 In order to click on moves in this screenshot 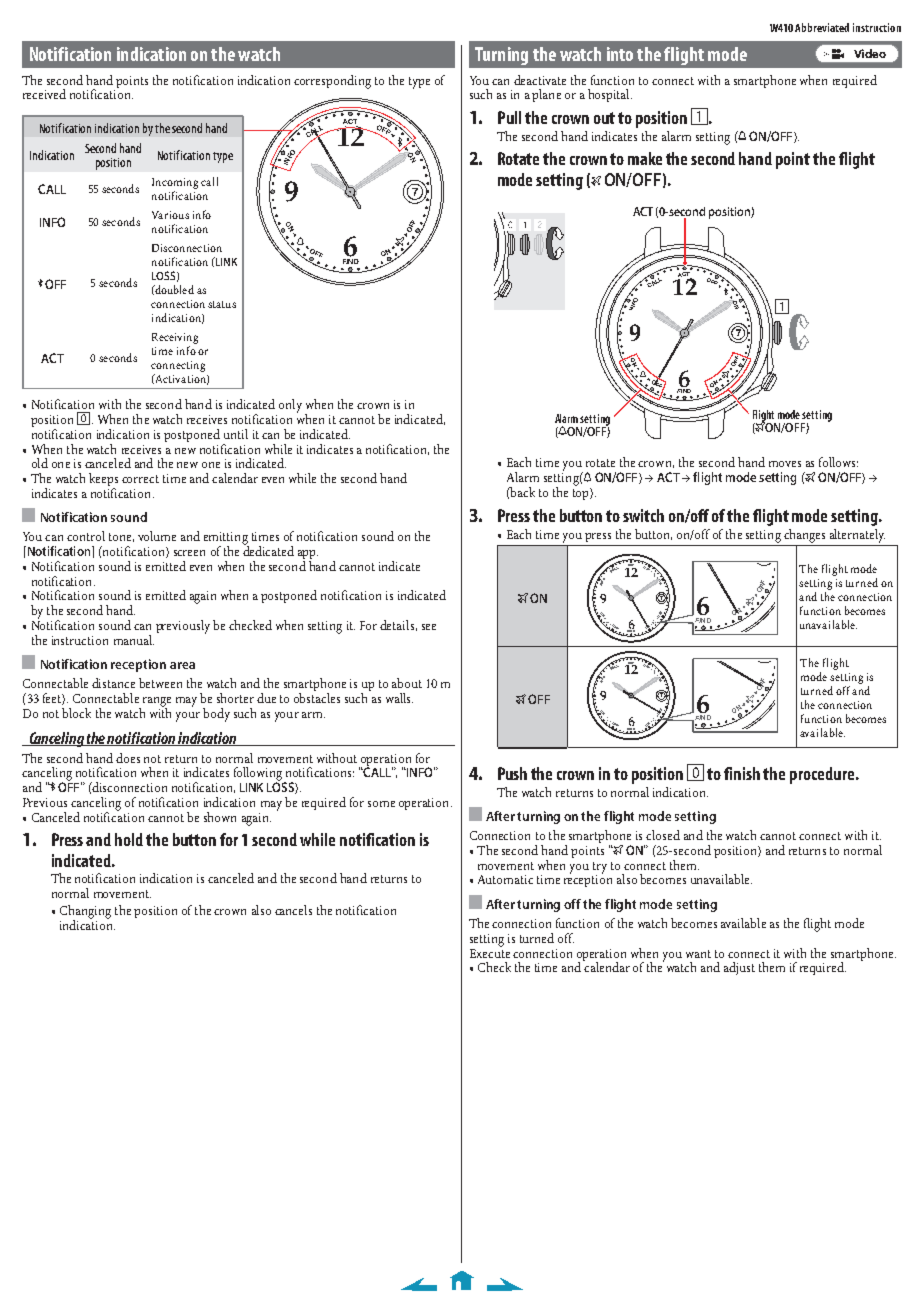, I will do `click(785, 464)`.
